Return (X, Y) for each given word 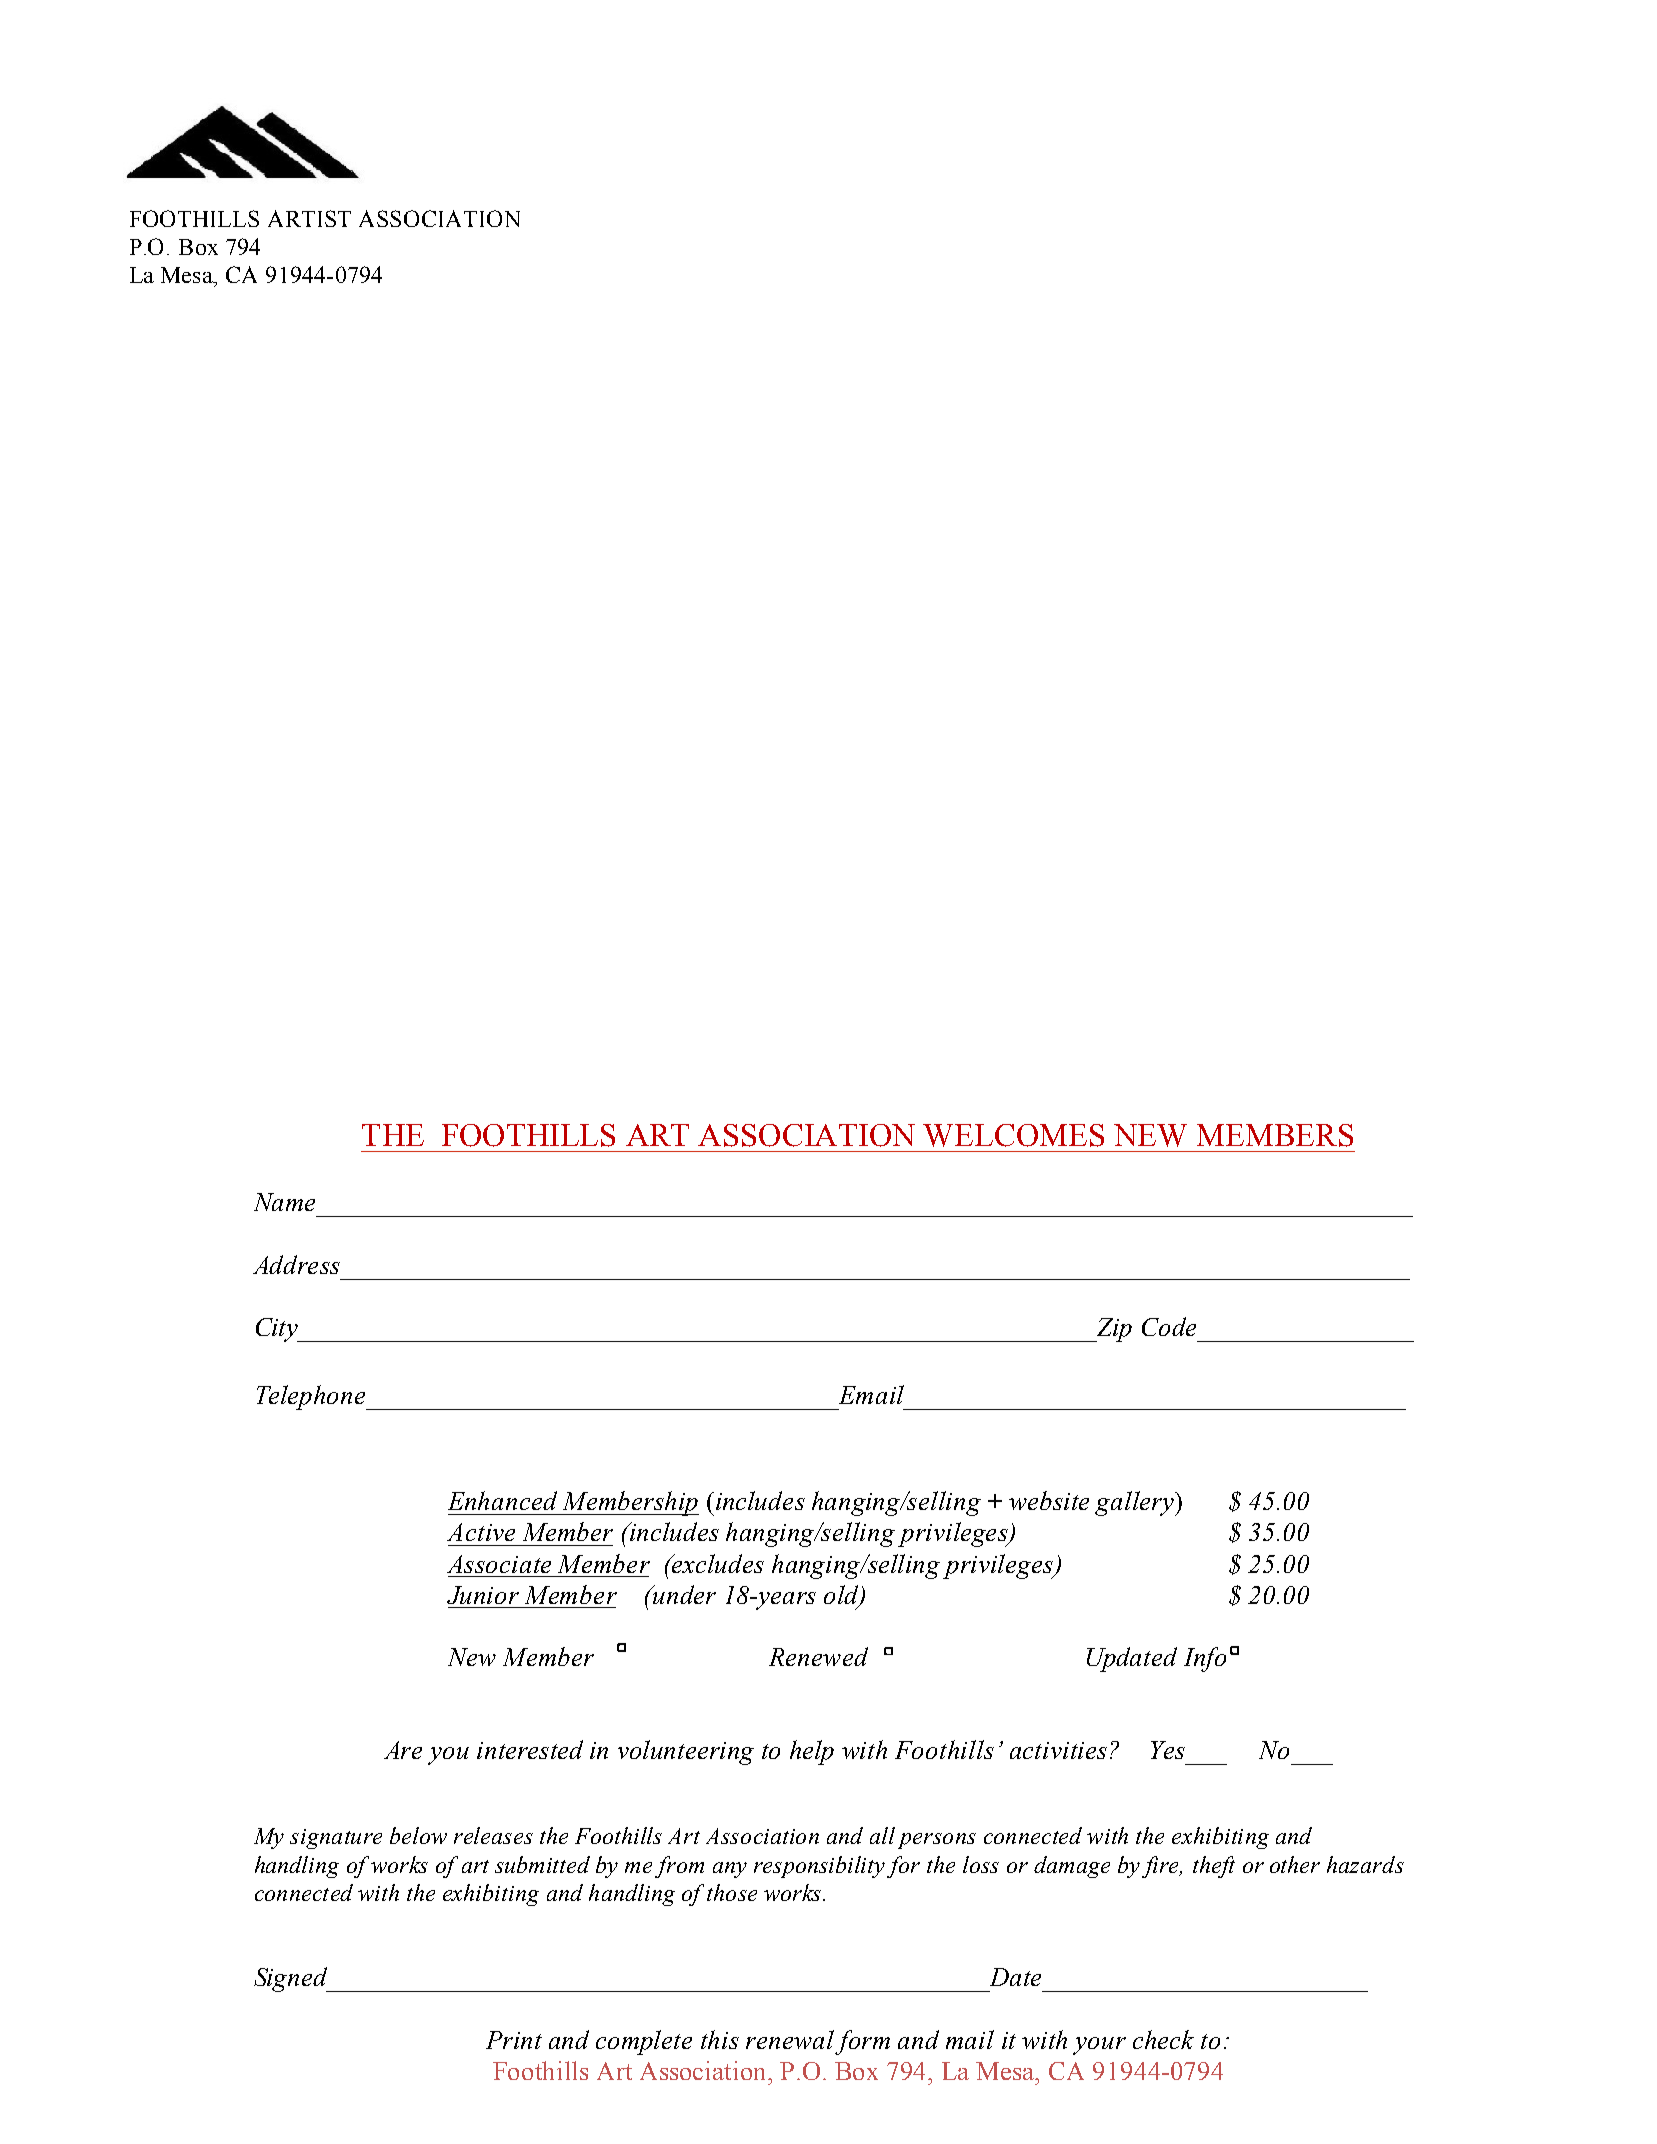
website (1049, 1500)
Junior (483, 1595)
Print (514, 2040)
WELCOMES (1013, 1135)
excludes (717, 1563)
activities (1058, 1750)
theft (1214, 1867)
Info (1205, 1659)
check (1163, 2039)
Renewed (818, 1656)
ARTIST (309, 218)
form (862, 2042)
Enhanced (502, 1500)
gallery (1135, 1503)
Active (481, 1532)
